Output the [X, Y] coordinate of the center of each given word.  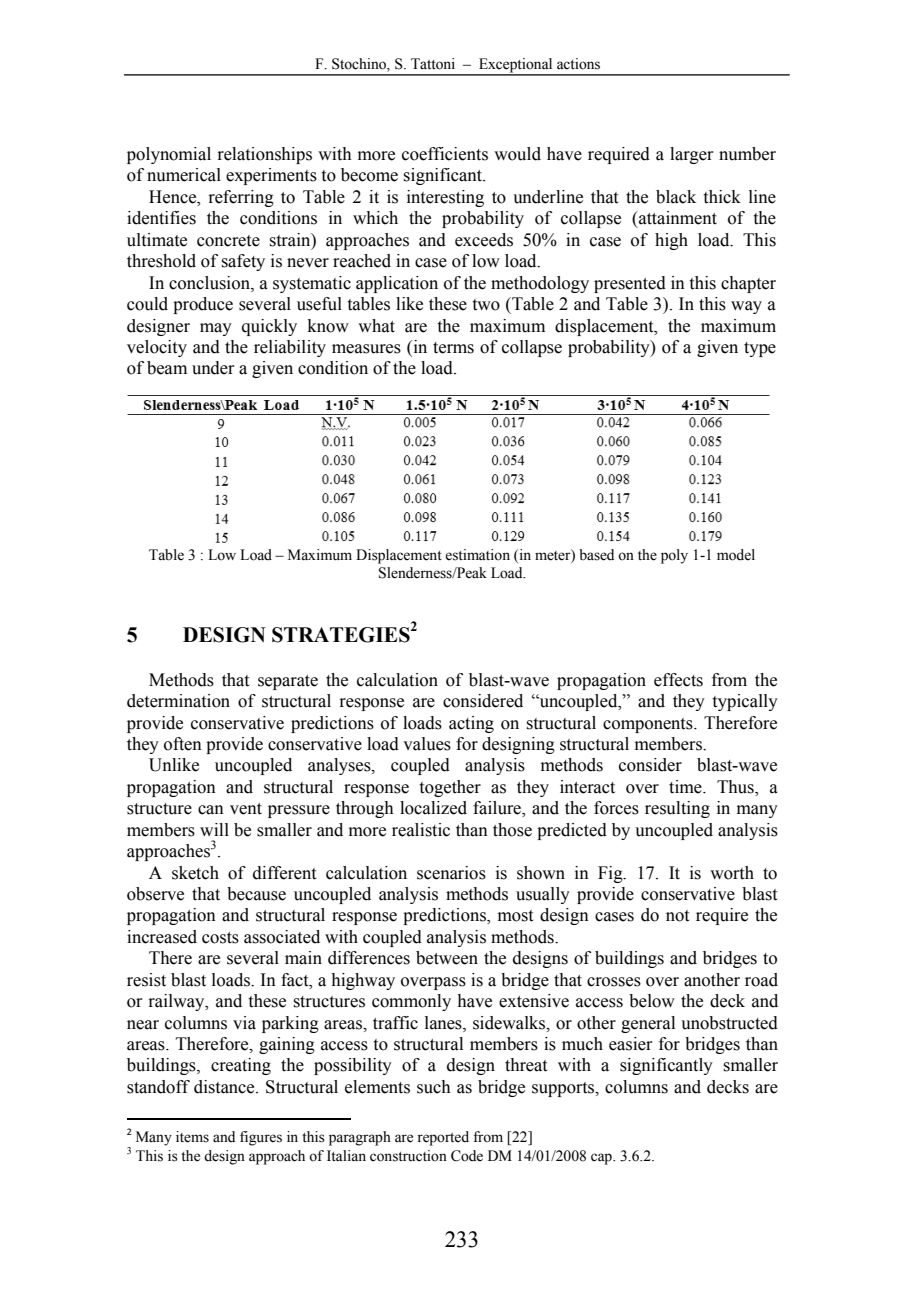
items [192, 1137]
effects [678, 680]
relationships [264, 155]
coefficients [445, 154]
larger [692, 155]
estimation [477, 555]
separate [288, 682]
